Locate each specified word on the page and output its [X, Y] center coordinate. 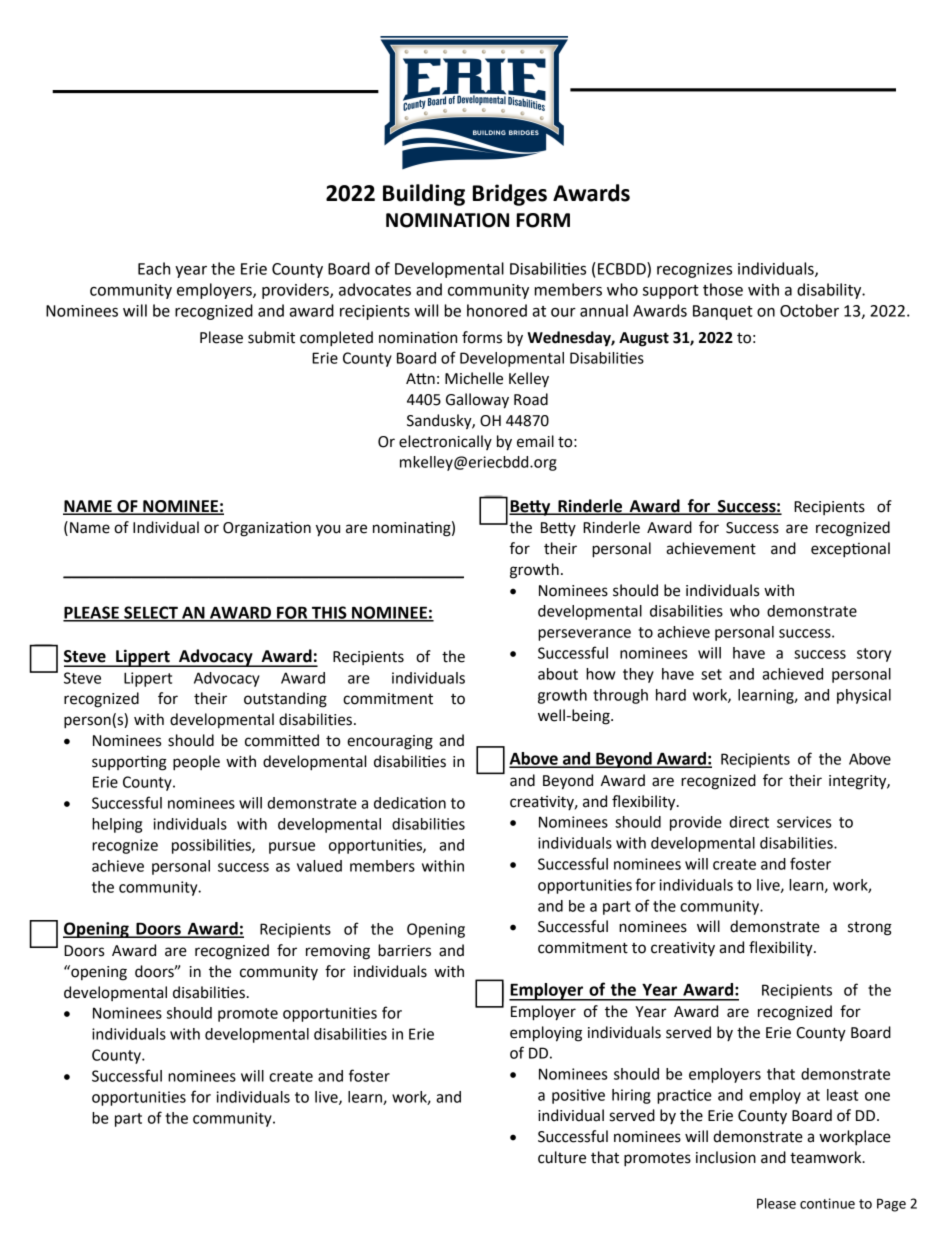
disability [830, 291]
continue [827, 1203]
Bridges [510, 195]
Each [154, 268]
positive [578, 1096]
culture [562, 1157]
